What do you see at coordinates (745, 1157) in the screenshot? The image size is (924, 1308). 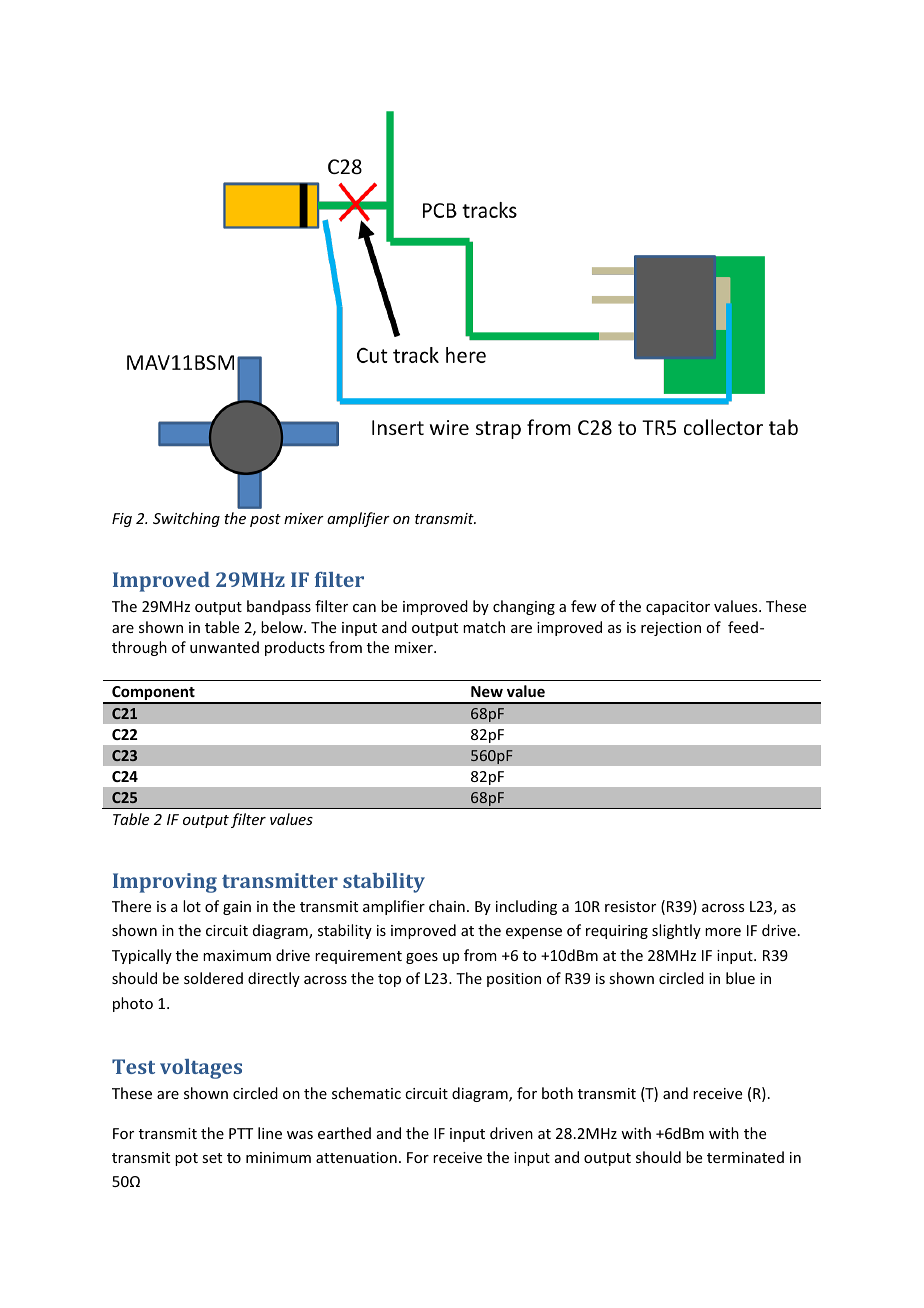 I see `terminated` at bounding box center [745, 1157].
